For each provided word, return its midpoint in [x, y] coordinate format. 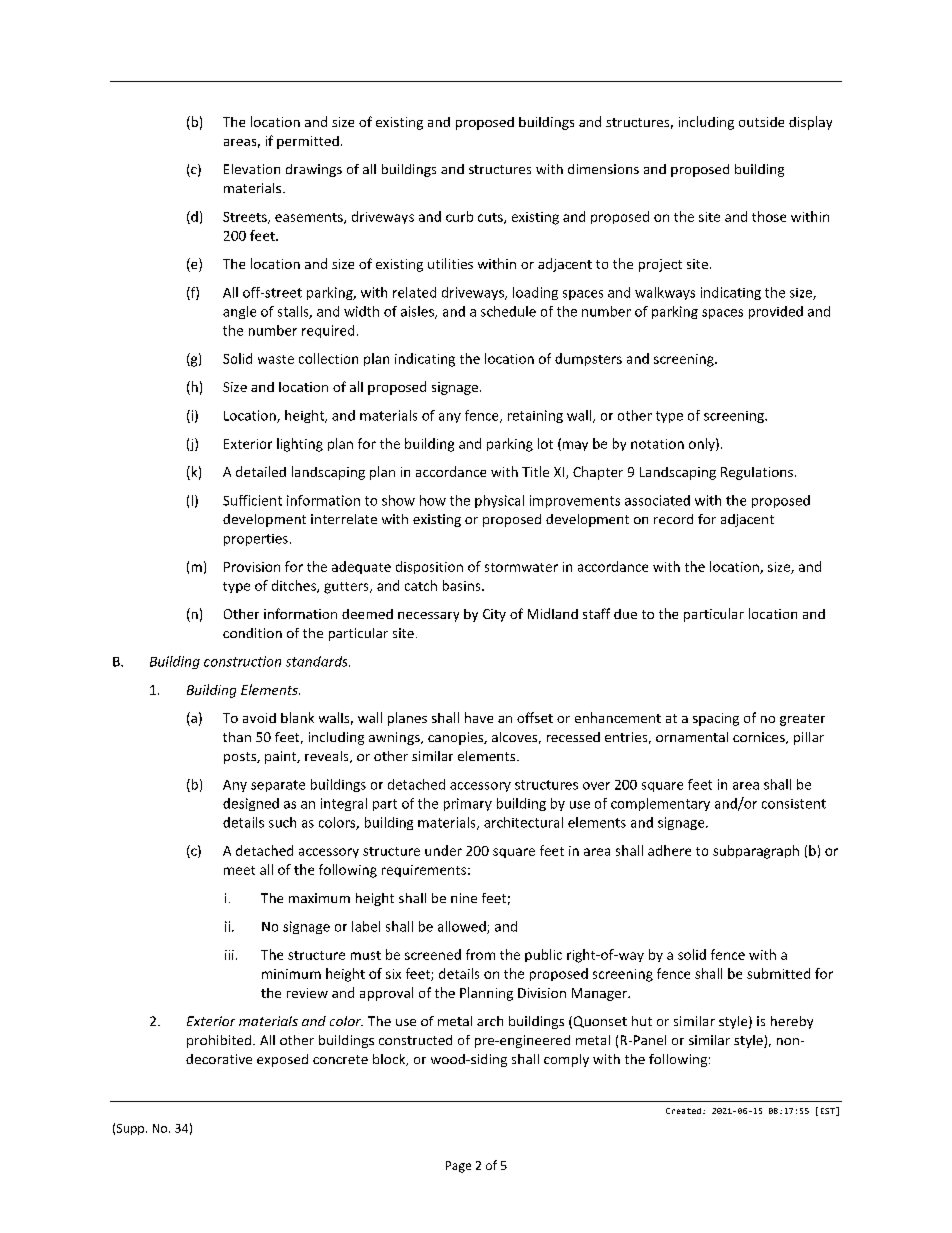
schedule [508, 311]
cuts [491, 218]
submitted [778, 973]
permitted [308, 142]
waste [276, 359]
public [543, 955]
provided [776, 312]
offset [535, 717]
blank [297, 717]
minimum [291, 974]
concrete [340, 1059]
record [673, 519]
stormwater [521, 567]
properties [256, 540]
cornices [760, 738]
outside [761, 122]
